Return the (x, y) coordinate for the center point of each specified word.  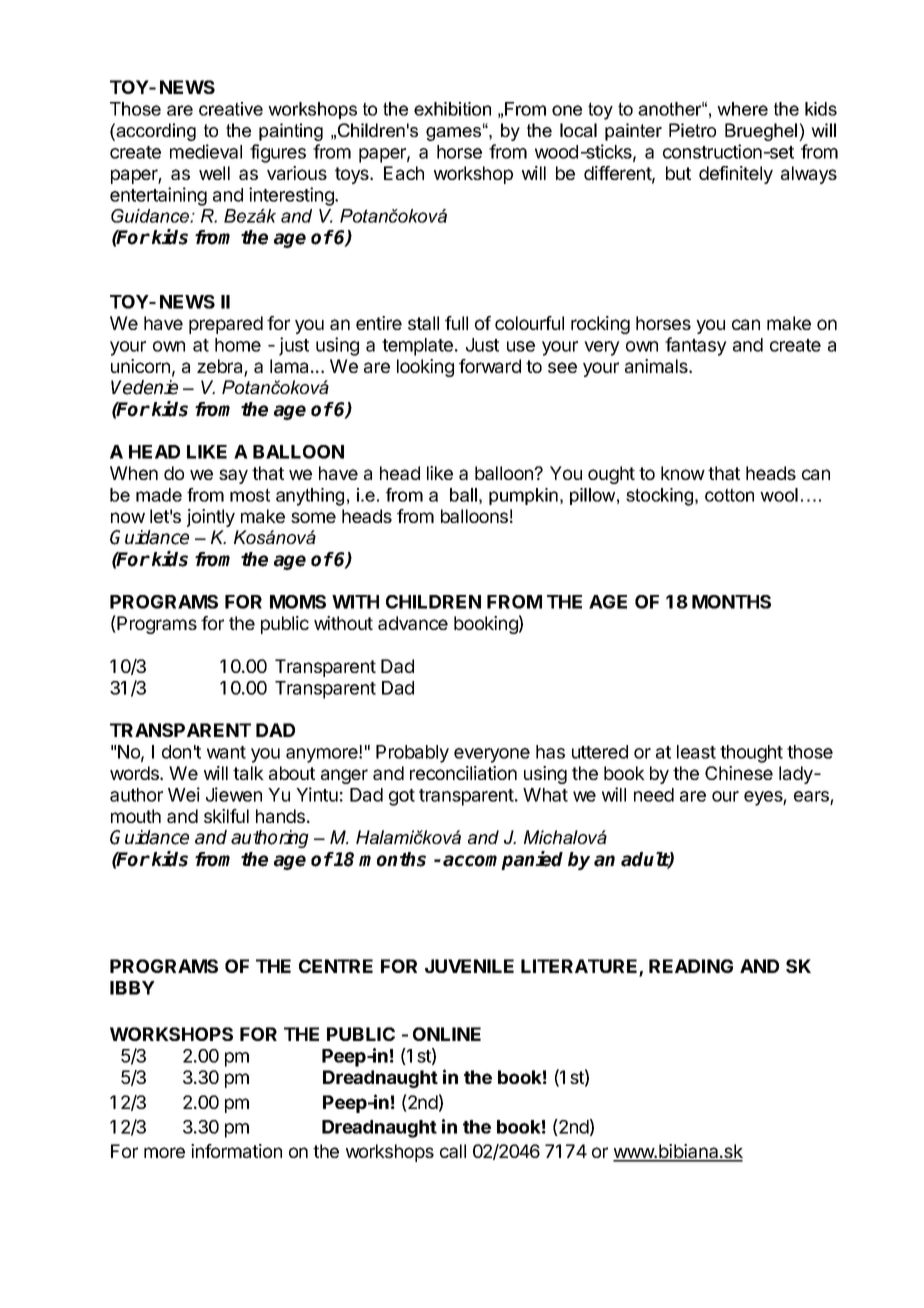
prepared (226, 325)
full (456, 323)
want (226, 752)
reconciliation (463, 773)
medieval (206, 151)
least (696, 752)
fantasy (696, 346)
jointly (211, 518)
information (236, 1151)
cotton (729, 495)
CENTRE (336, 966)
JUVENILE (469, 966)
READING (691, 966)
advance (413, 623)
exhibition (452, 109)
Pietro (692, 130)
